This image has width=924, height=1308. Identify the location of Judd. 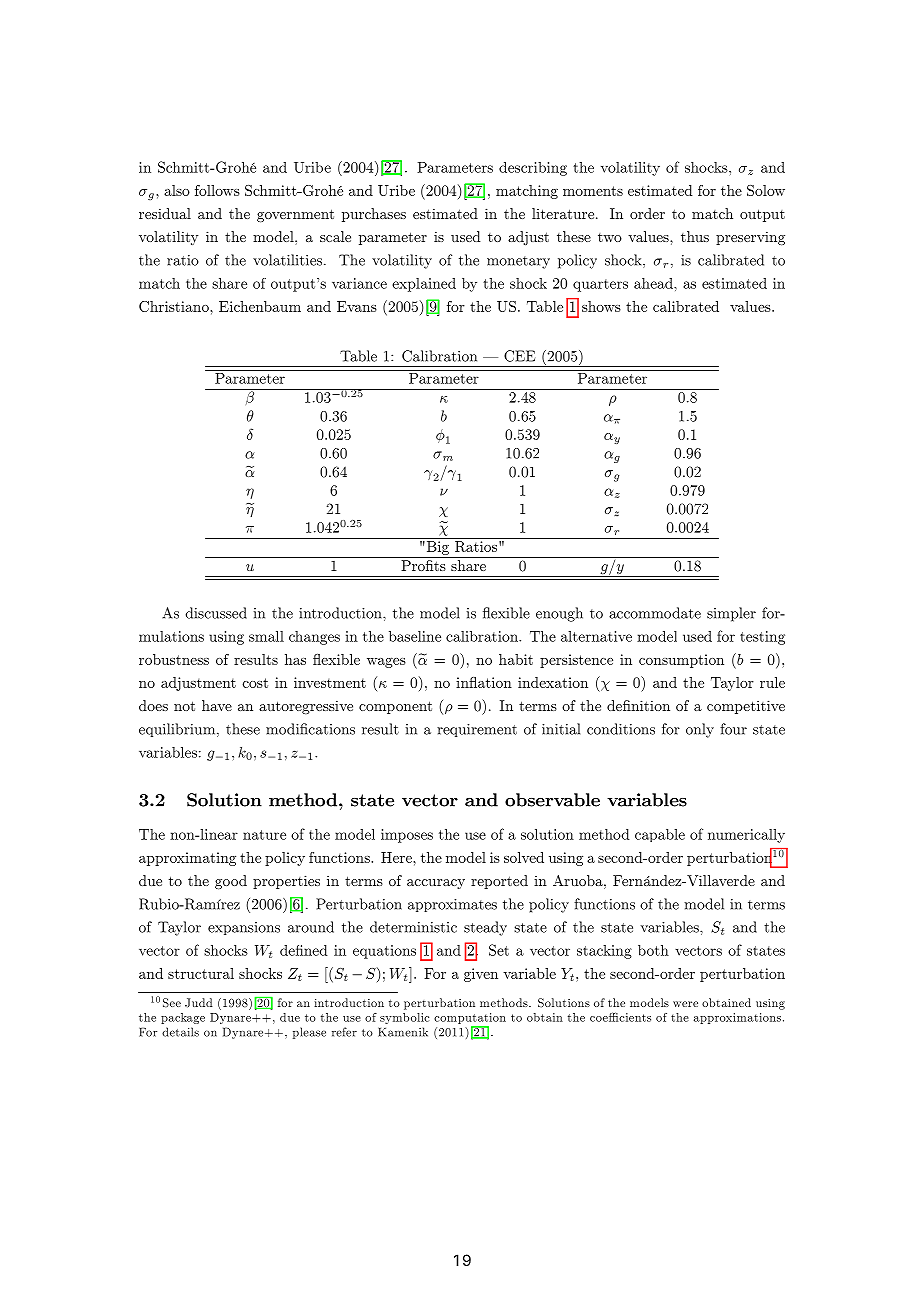
(199, 1003).
